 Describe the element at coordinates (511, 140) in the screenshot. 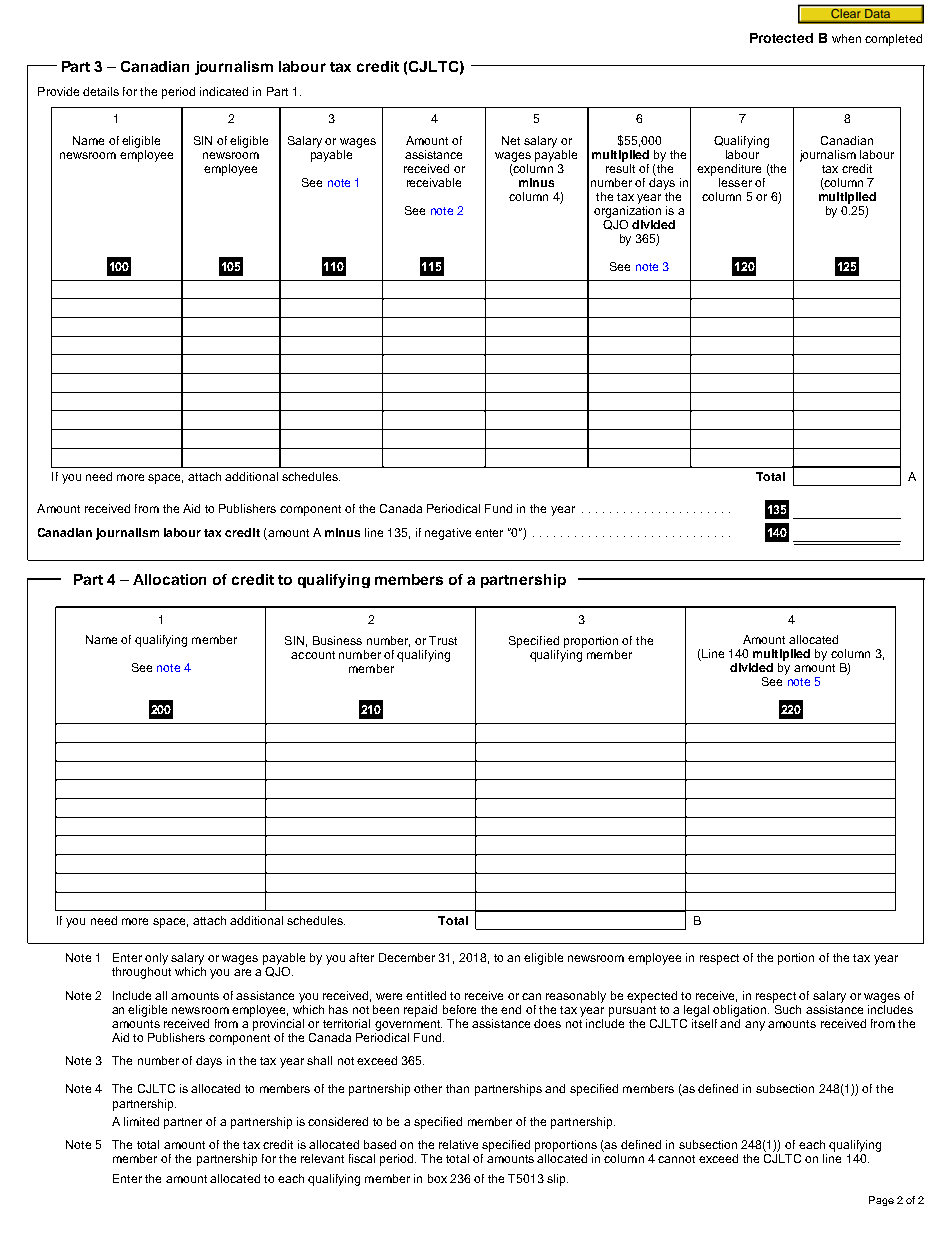

I see `Net` at that location.
